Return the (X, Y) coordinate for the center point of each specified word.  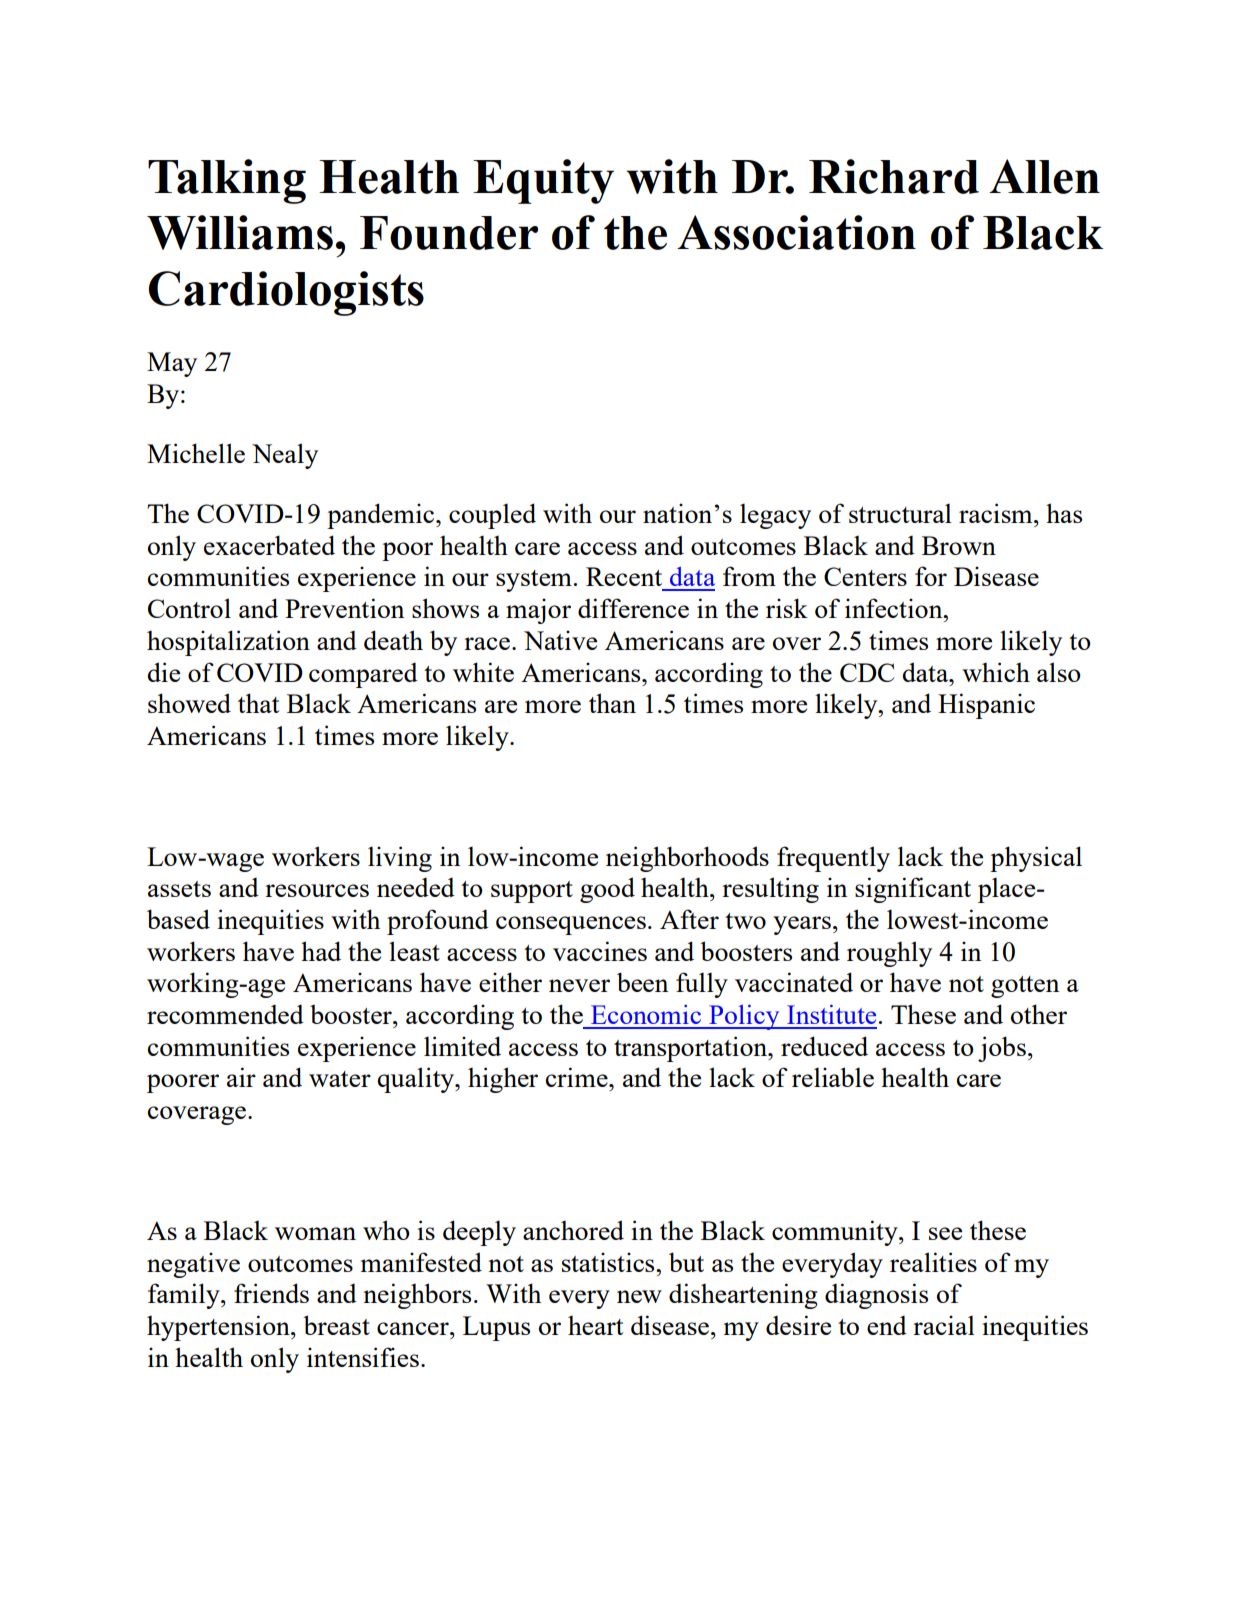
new (639, 1296)
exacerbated (269, 545)
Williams (240, 232)
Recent (624, 576)
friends (271, 1293)
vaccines (600, 951)
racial (944, 1325)
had (321, 951)
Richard (894, 176)
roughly (889, 954)
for (931, 576)
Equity (543, 181)
